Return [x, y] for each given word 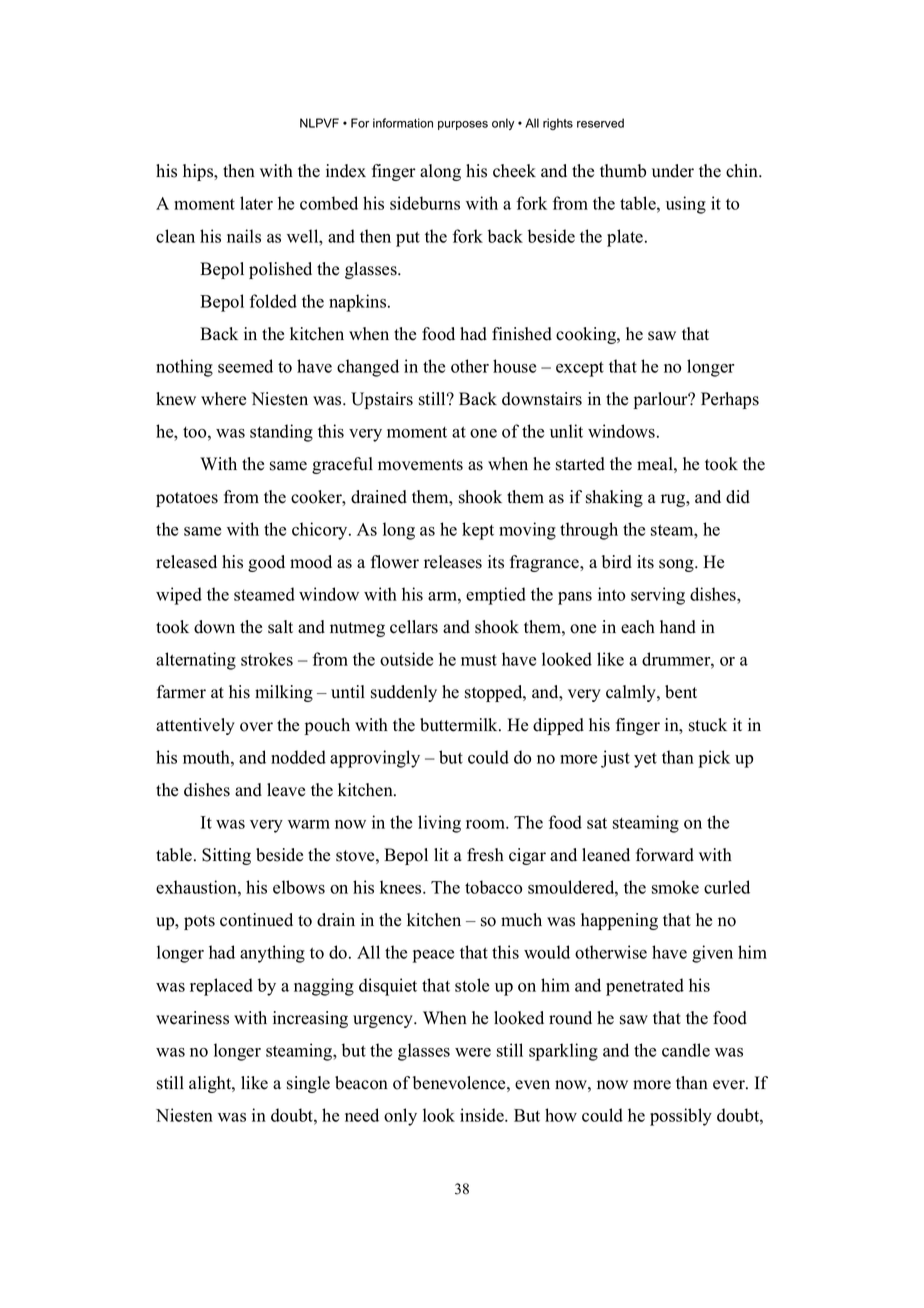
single [308, 1084]
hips [199, 172]
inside [483, 1115]
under [673, 171]
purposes [463, 125]
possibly [681, 1117]
